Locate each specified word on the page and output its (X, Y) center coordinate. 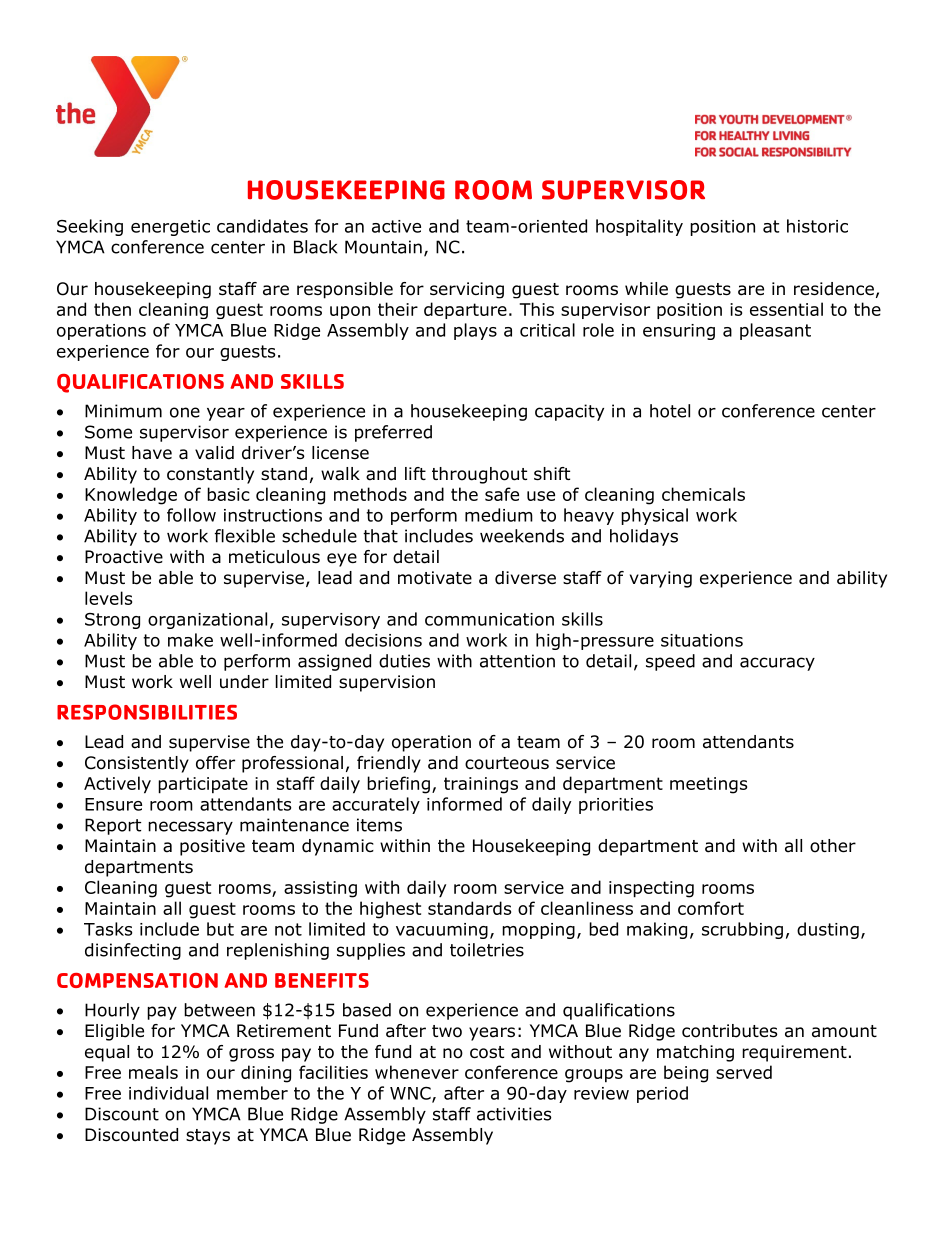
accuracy (777, 664)
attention (517, 661)
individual (168, 1093)
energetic (170, 228)
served (744, 1072)
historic (817, 226)
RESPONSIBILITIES (147, 712)
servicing (467, 290)
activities (514, 1114)
